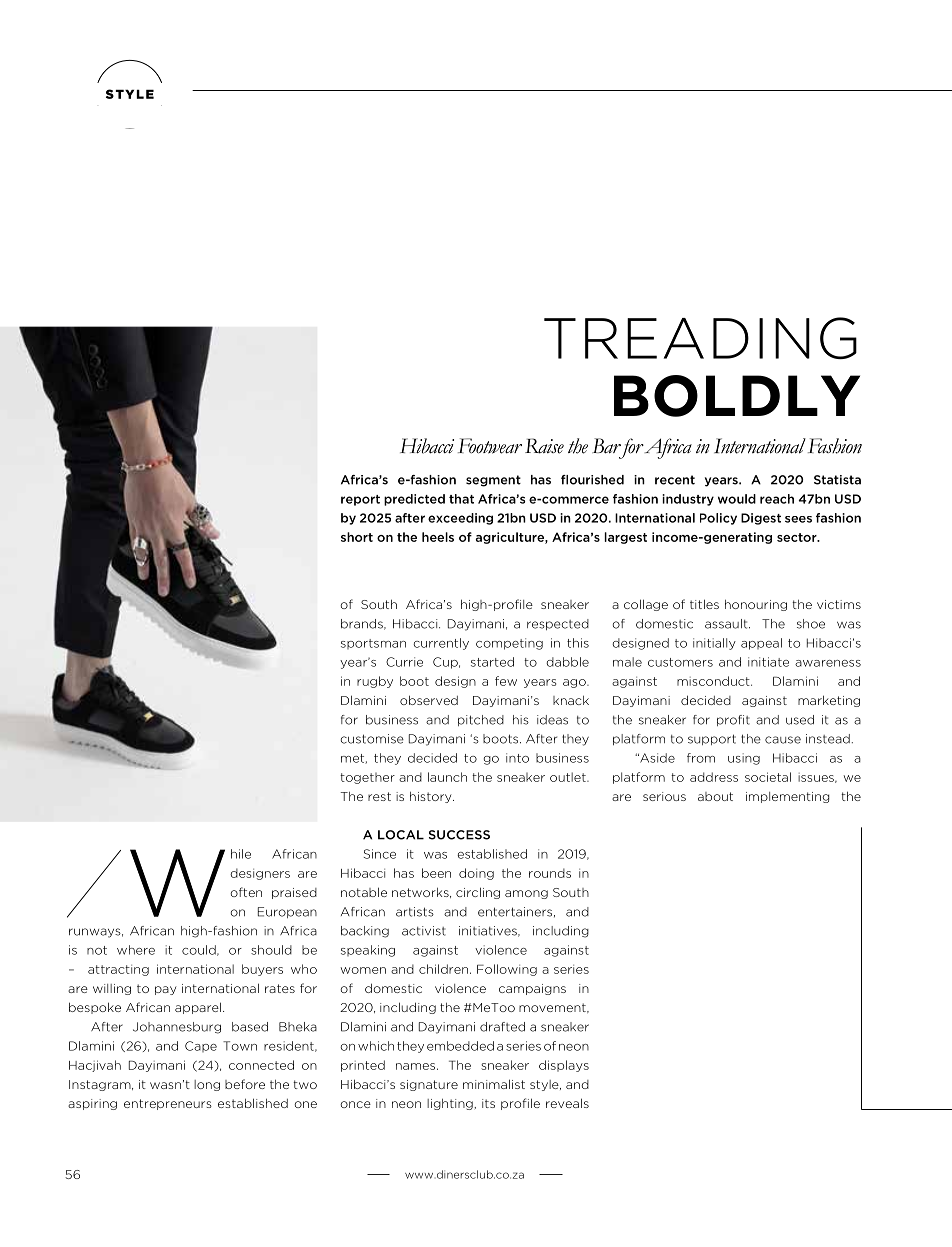 The image size is (952, 1247). I want to click on where, so click(136, 950).
